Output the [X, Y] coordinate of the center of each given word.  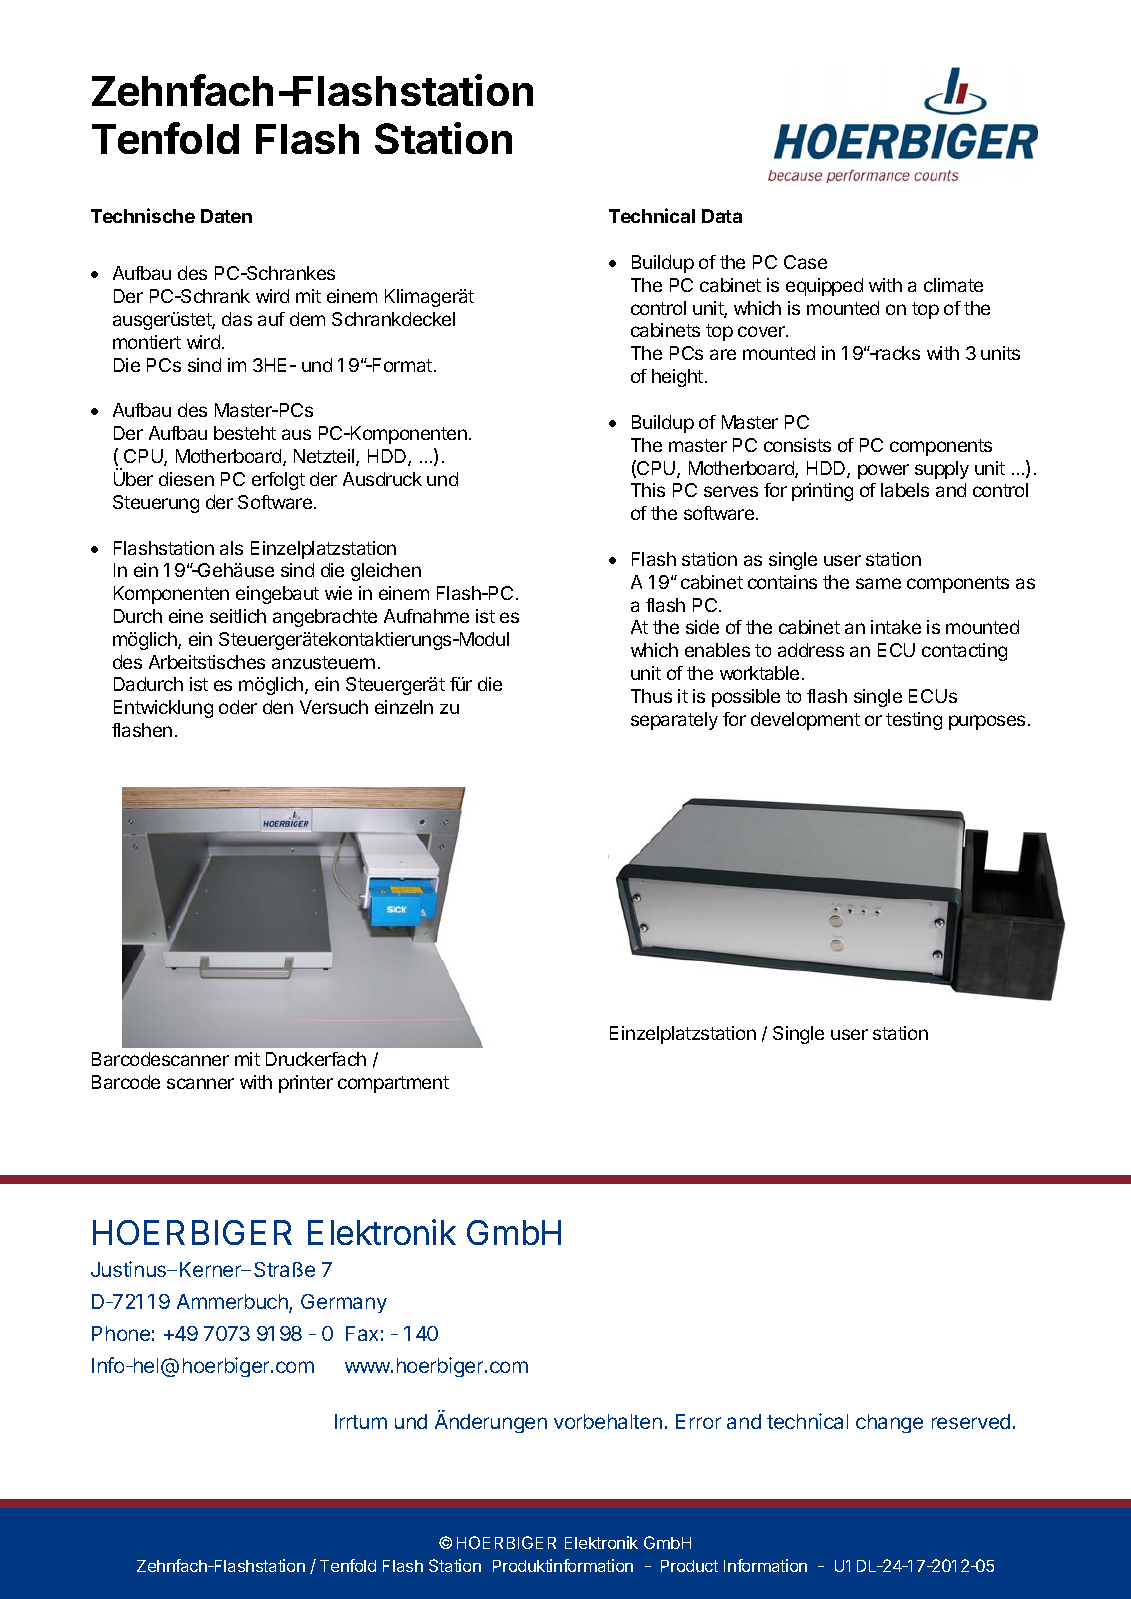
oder [238, 707]
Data [722, 216]
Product [689, 1566]
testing [914, 721]
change [889, 1423]
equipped [824, 287]
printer [306, 1084]
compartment [393, 1084]
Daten [226, 216]
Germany [344, 1303]
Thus [651, 696]
